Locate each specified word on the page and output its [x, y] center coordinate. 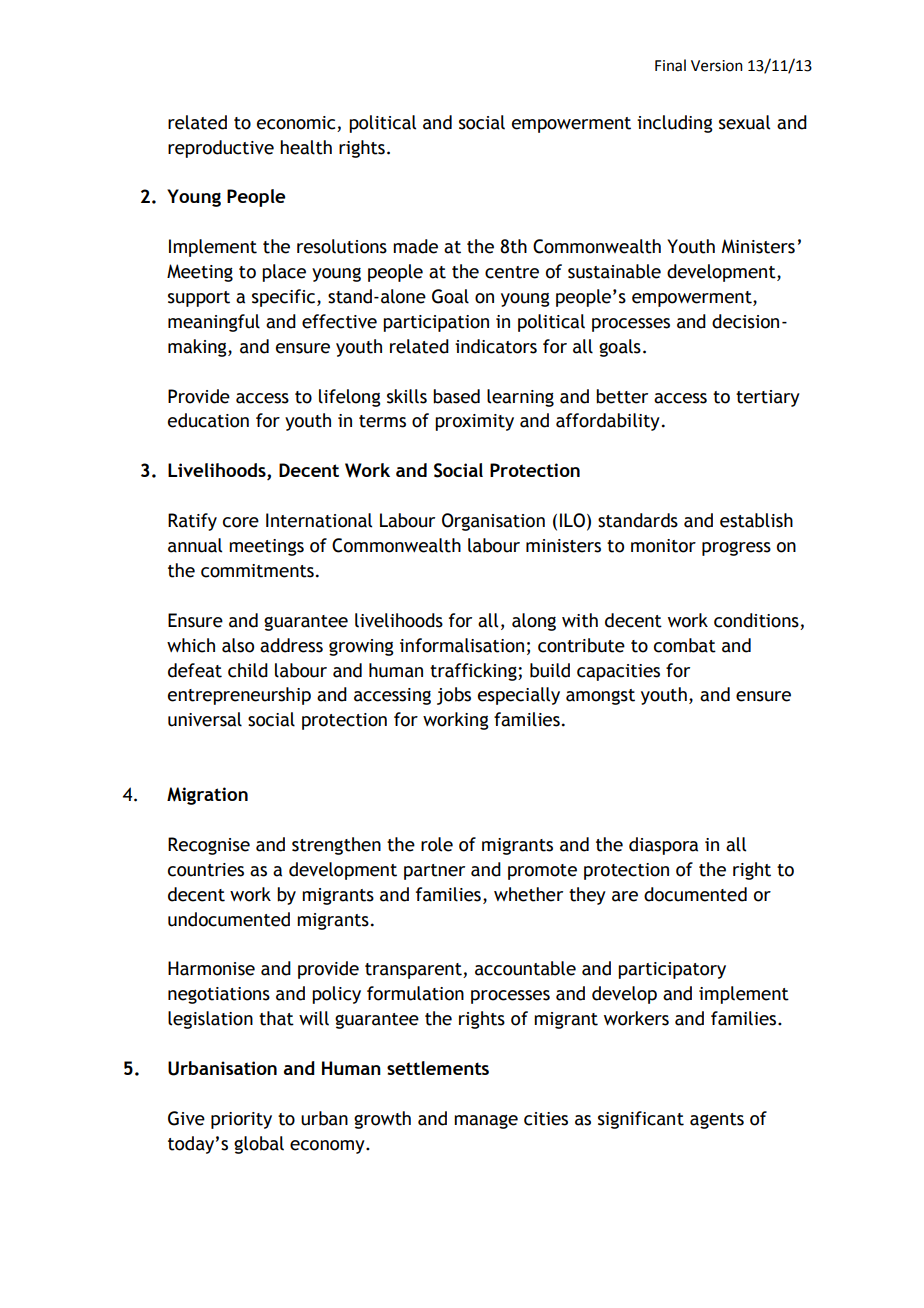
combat [685, 645]
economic [296, 123]
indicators [496, 346]
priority [241, 1120]
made [415, 246]
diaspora [663, 846]
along [534, 622]
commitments [257, 571]
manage [486, 1122]
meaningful [214, 323]
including [675, 124]
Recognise [209, 846]
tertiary [768, 398]
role [437, 844]
